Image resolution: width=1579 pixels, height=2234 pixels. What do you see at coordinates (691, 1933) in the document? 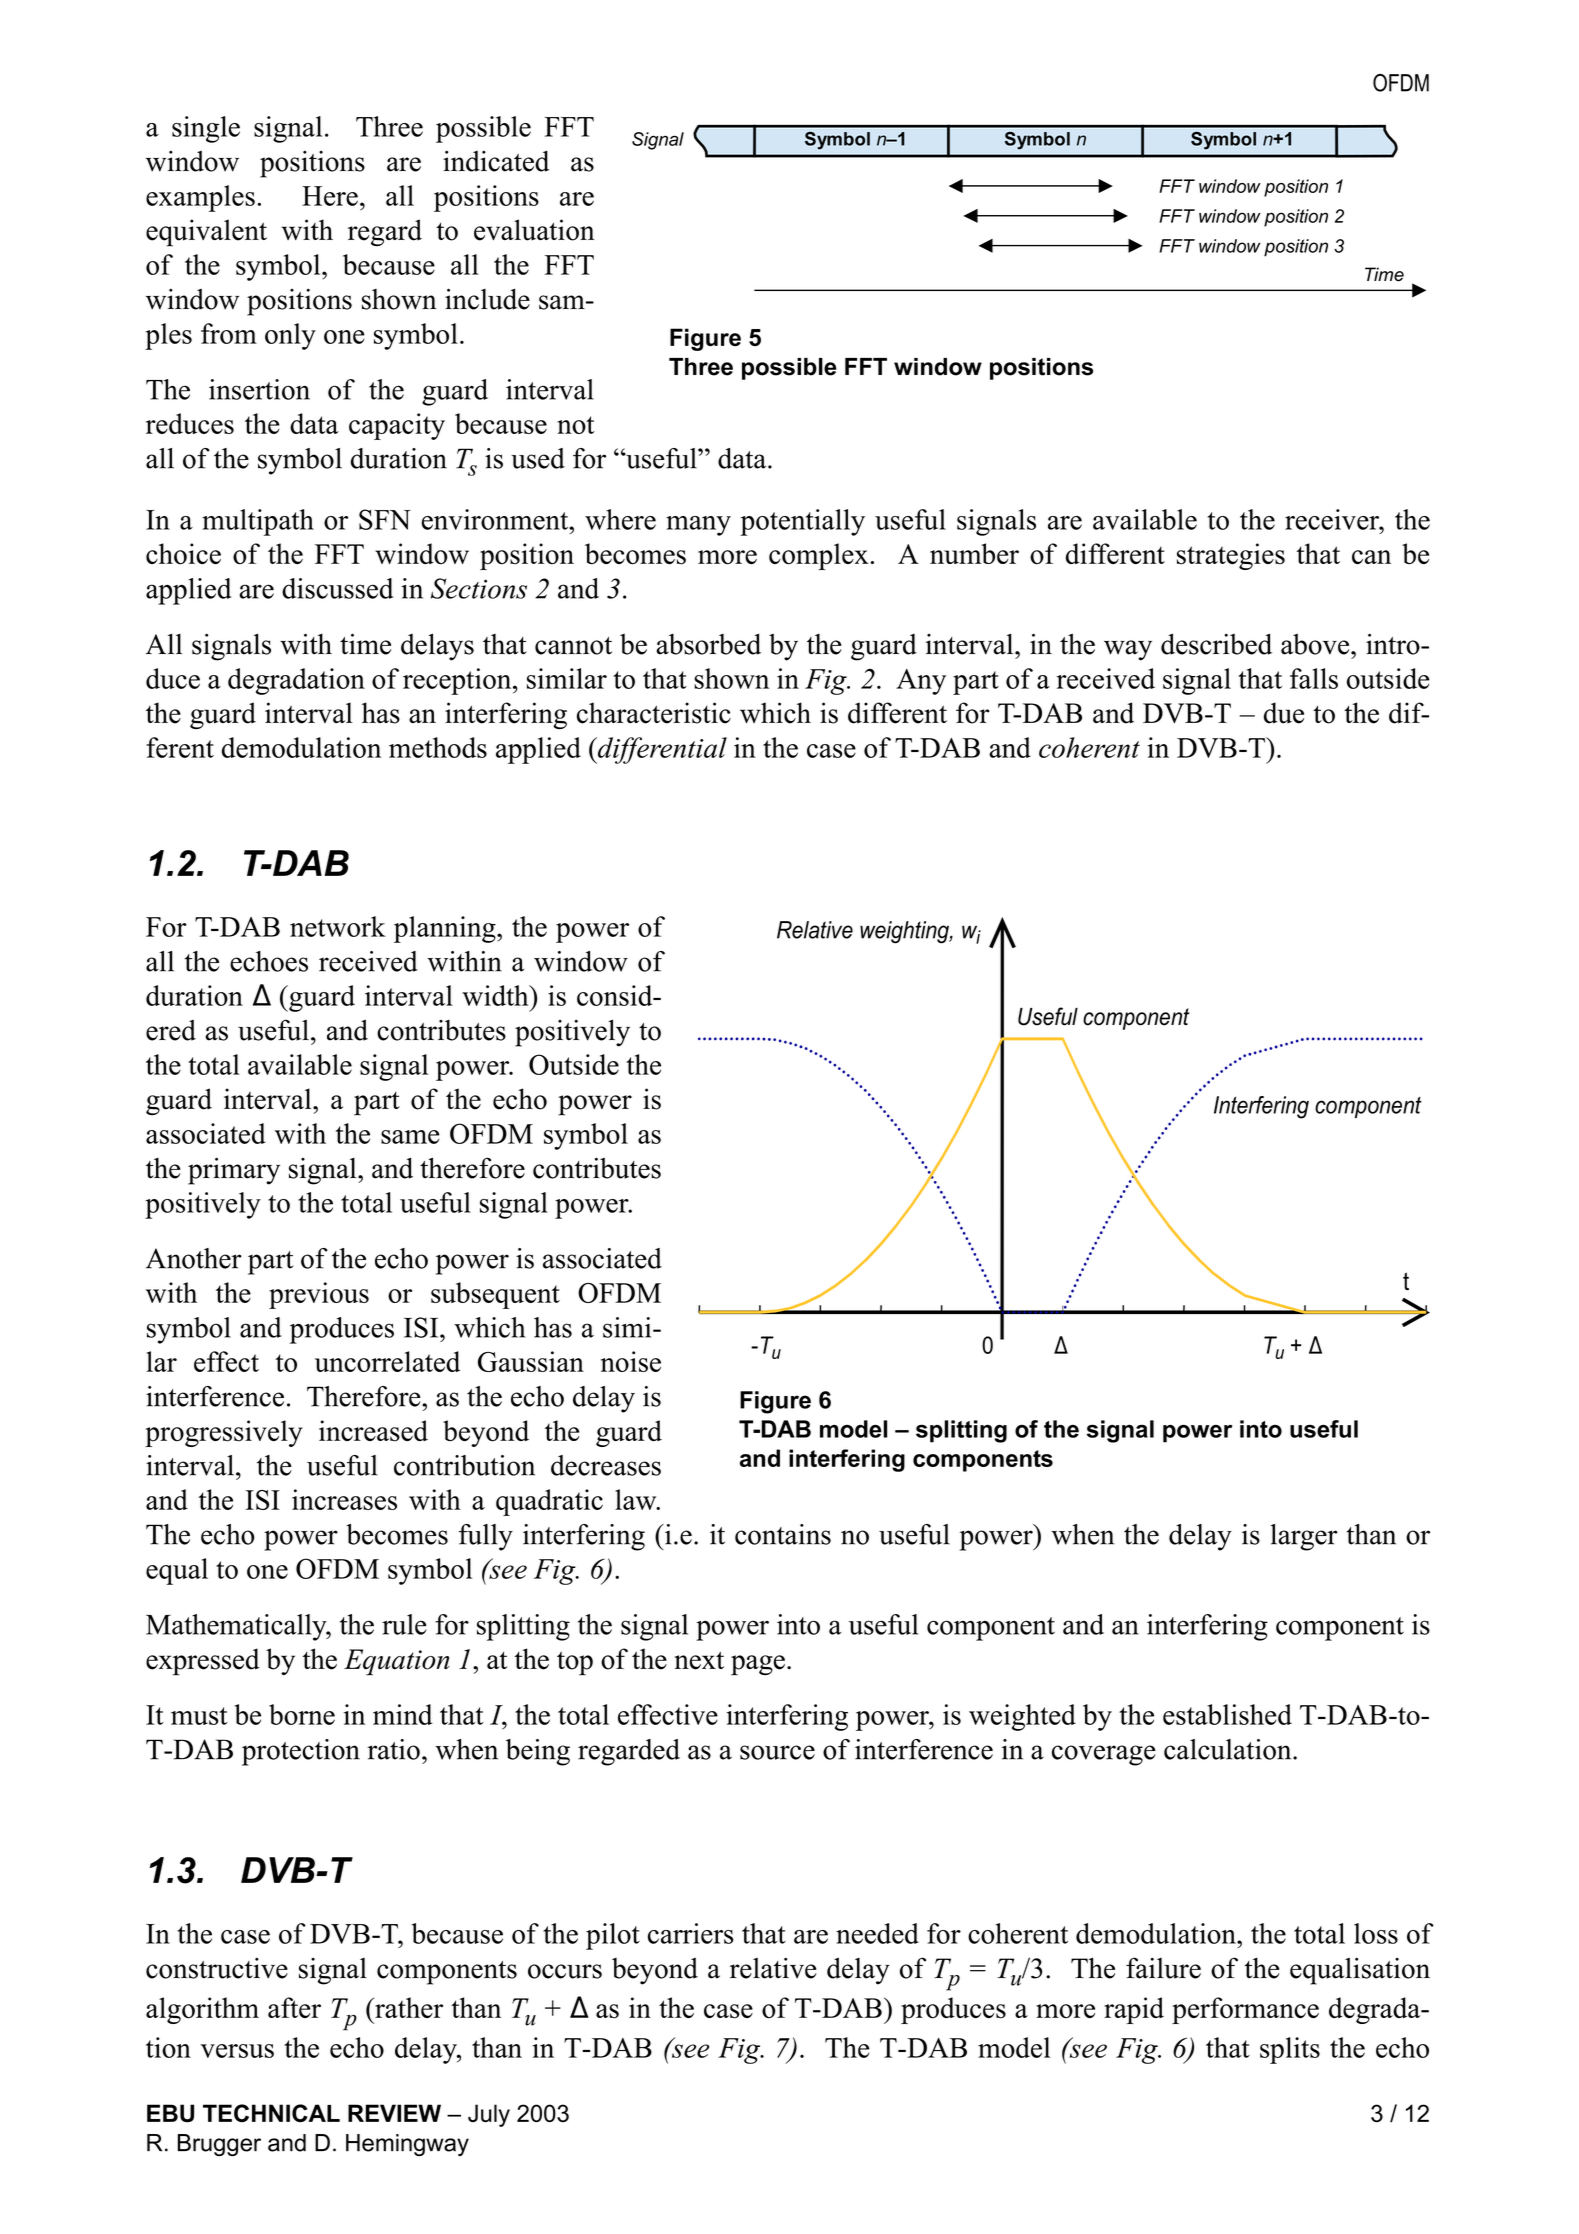
I see `carriers` at bounding box center [691, 1933].
